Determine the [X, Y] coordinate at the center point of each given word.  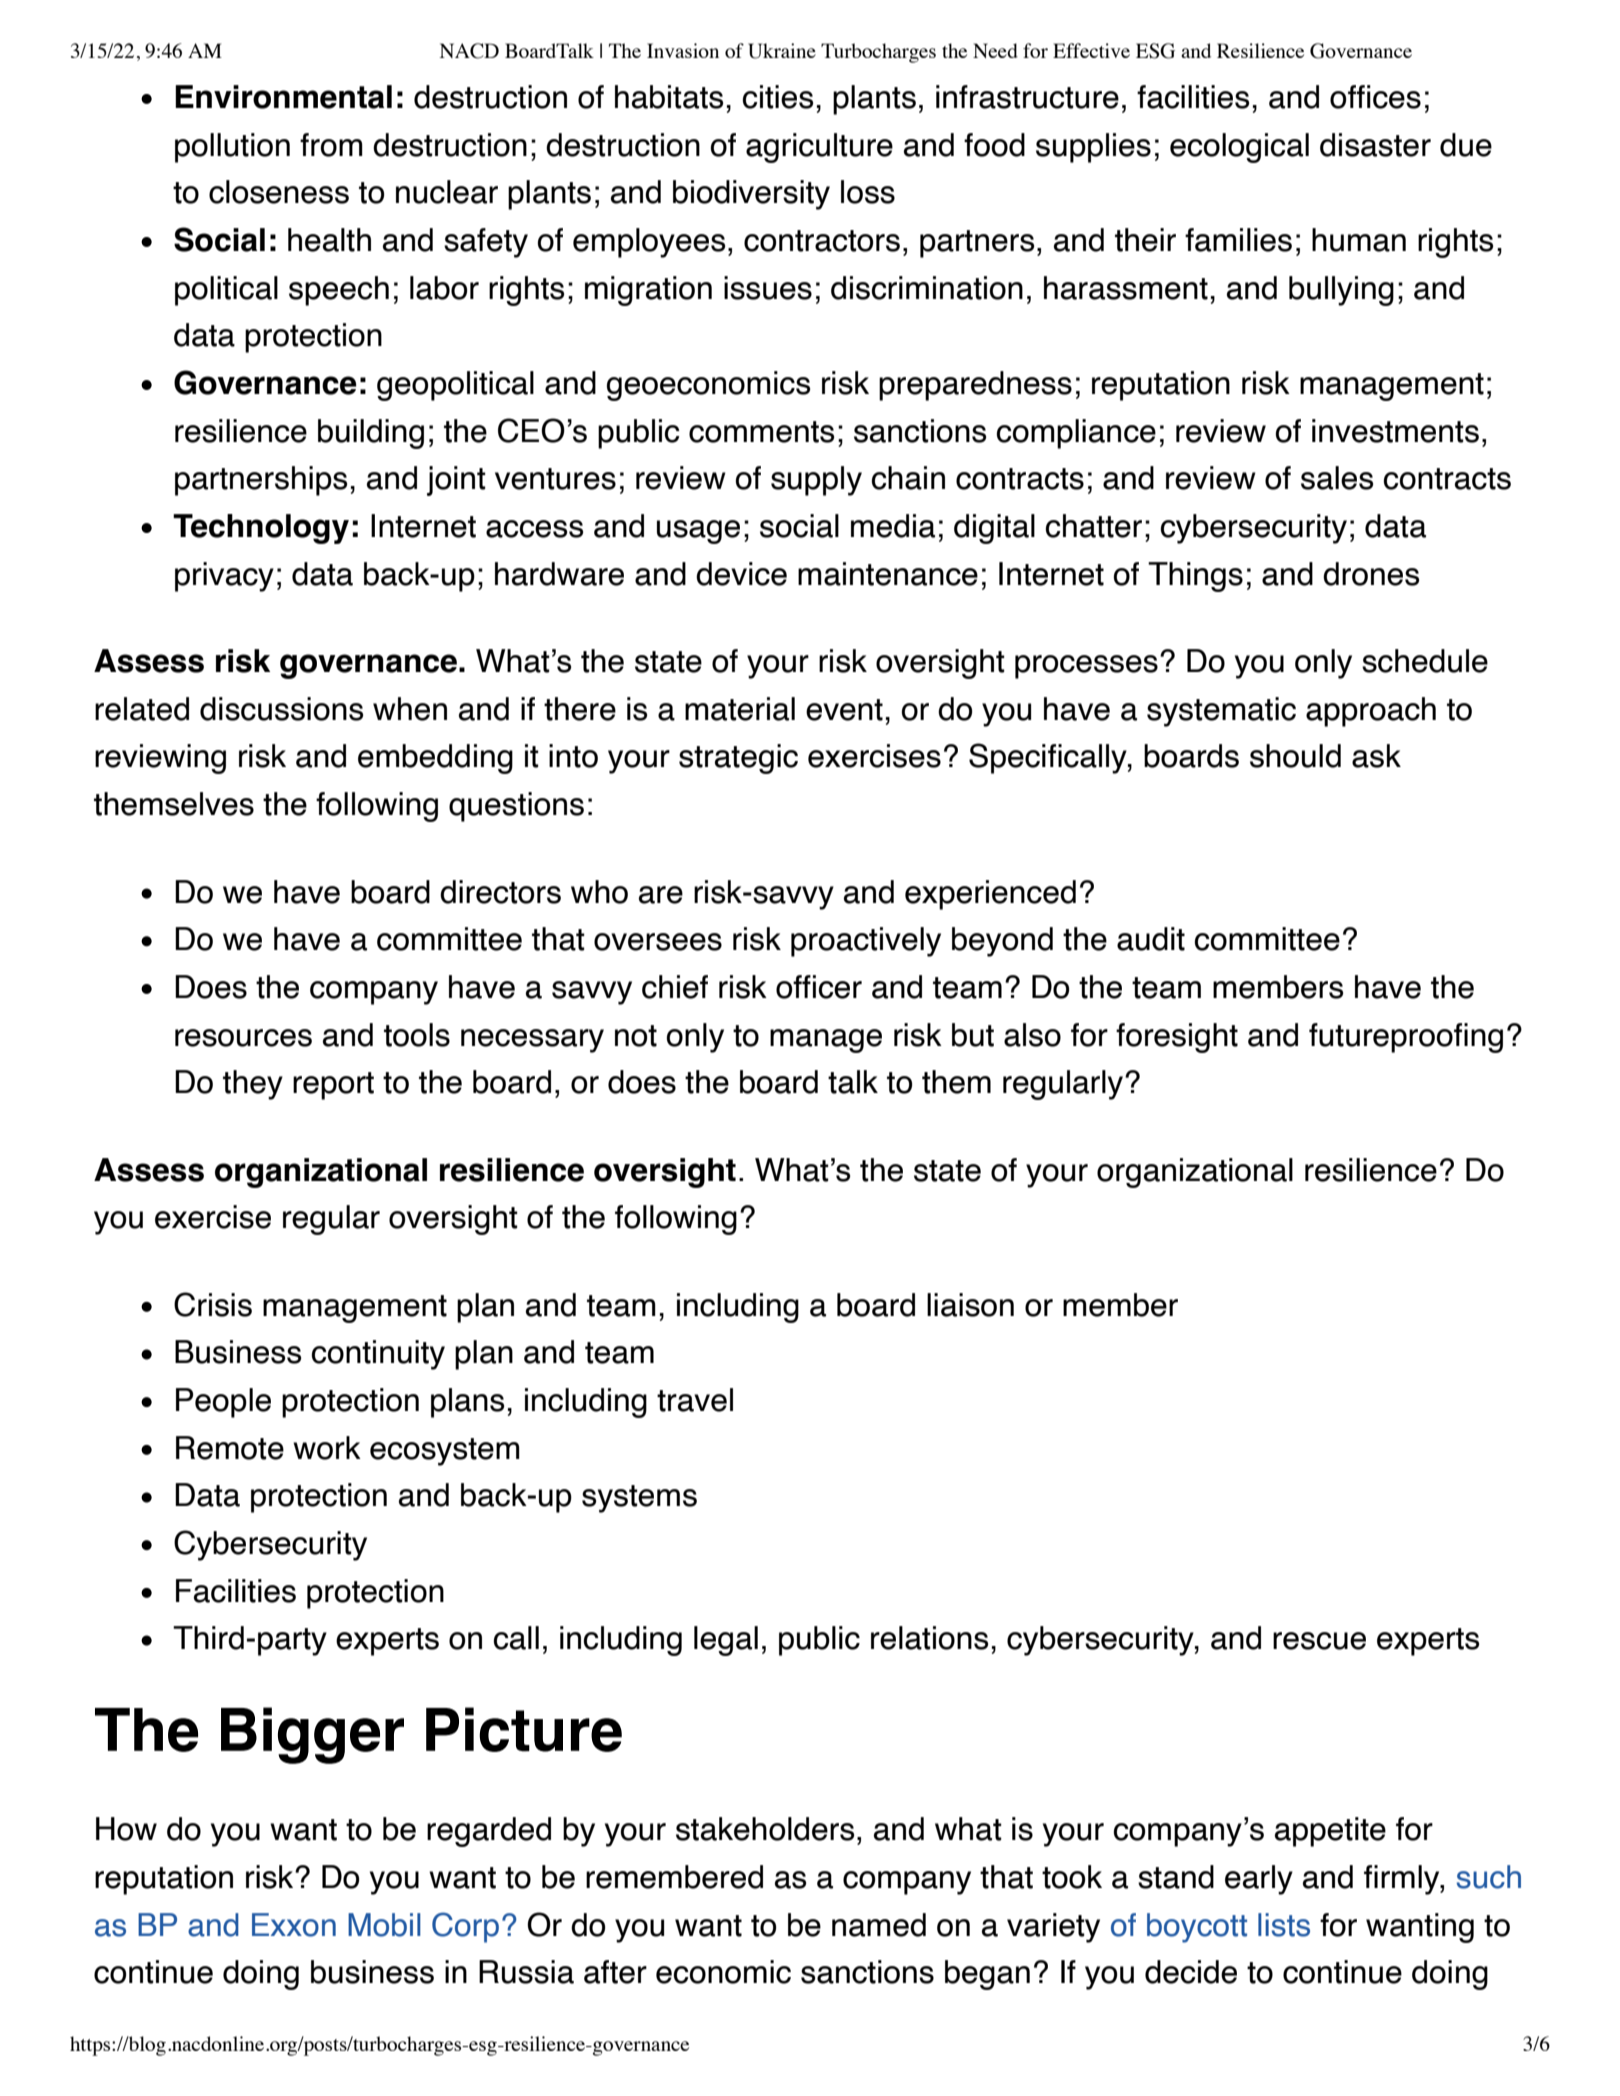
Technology [261, 529]
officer [819, 987]
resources [243, 1038]
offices [1375, 97]
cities [777, 97]
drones [1371, 574]
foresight [1177, 1038]
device [741, 574]
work [327, 1448]
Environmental [283, 97]
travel [695, 1400]
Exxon [294, 1925]
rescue [1319, 1641]
